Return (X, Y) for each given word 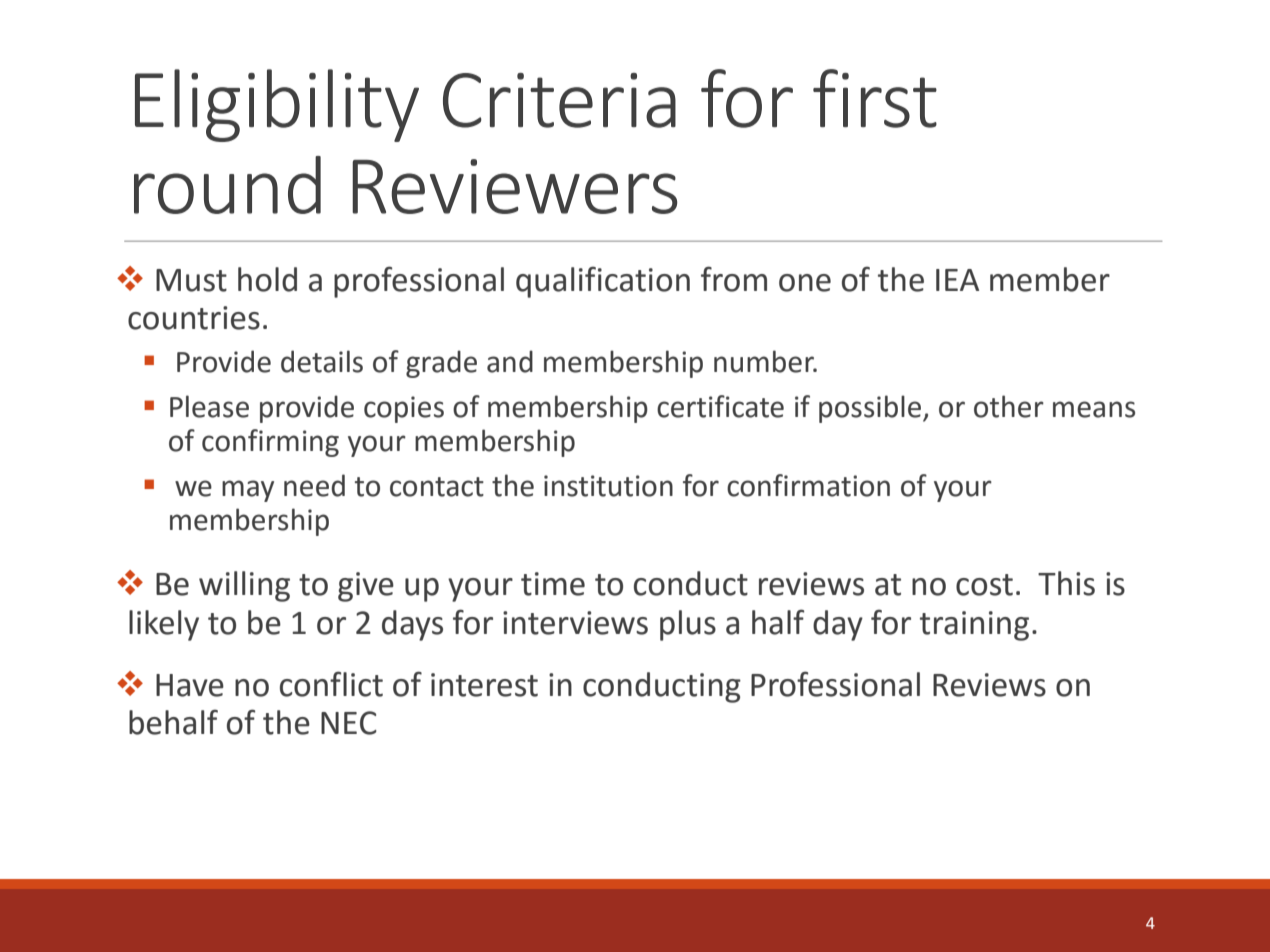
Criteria (559, 100)
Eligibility (277, 105)
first (875, 98)
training (974, 626)
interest (484, 685)
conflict (331, 684)
